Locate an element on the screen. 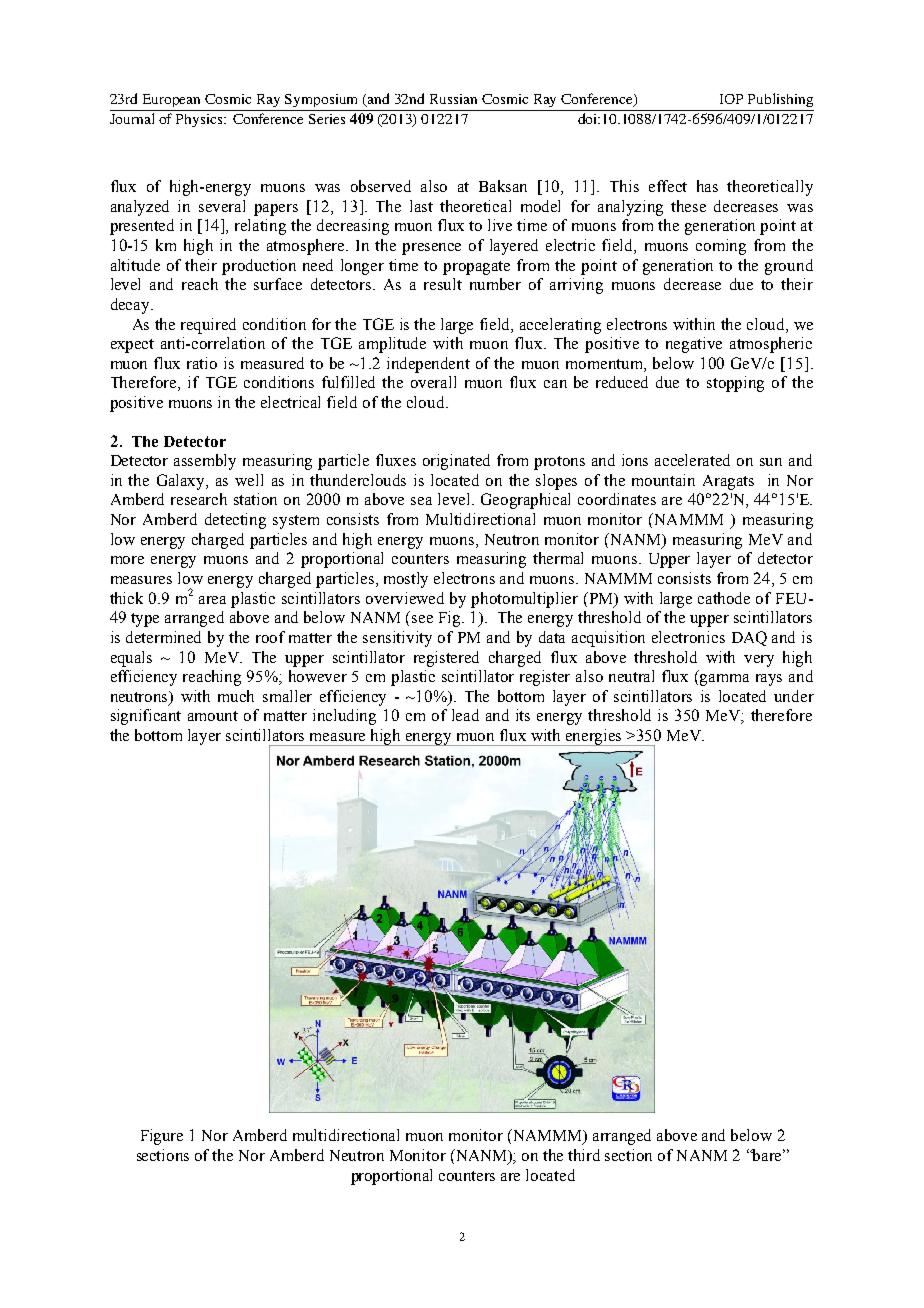 Image resolution: width=924 pixels, height=1308 pixels. Russian is located at coordinates (453, 99).
